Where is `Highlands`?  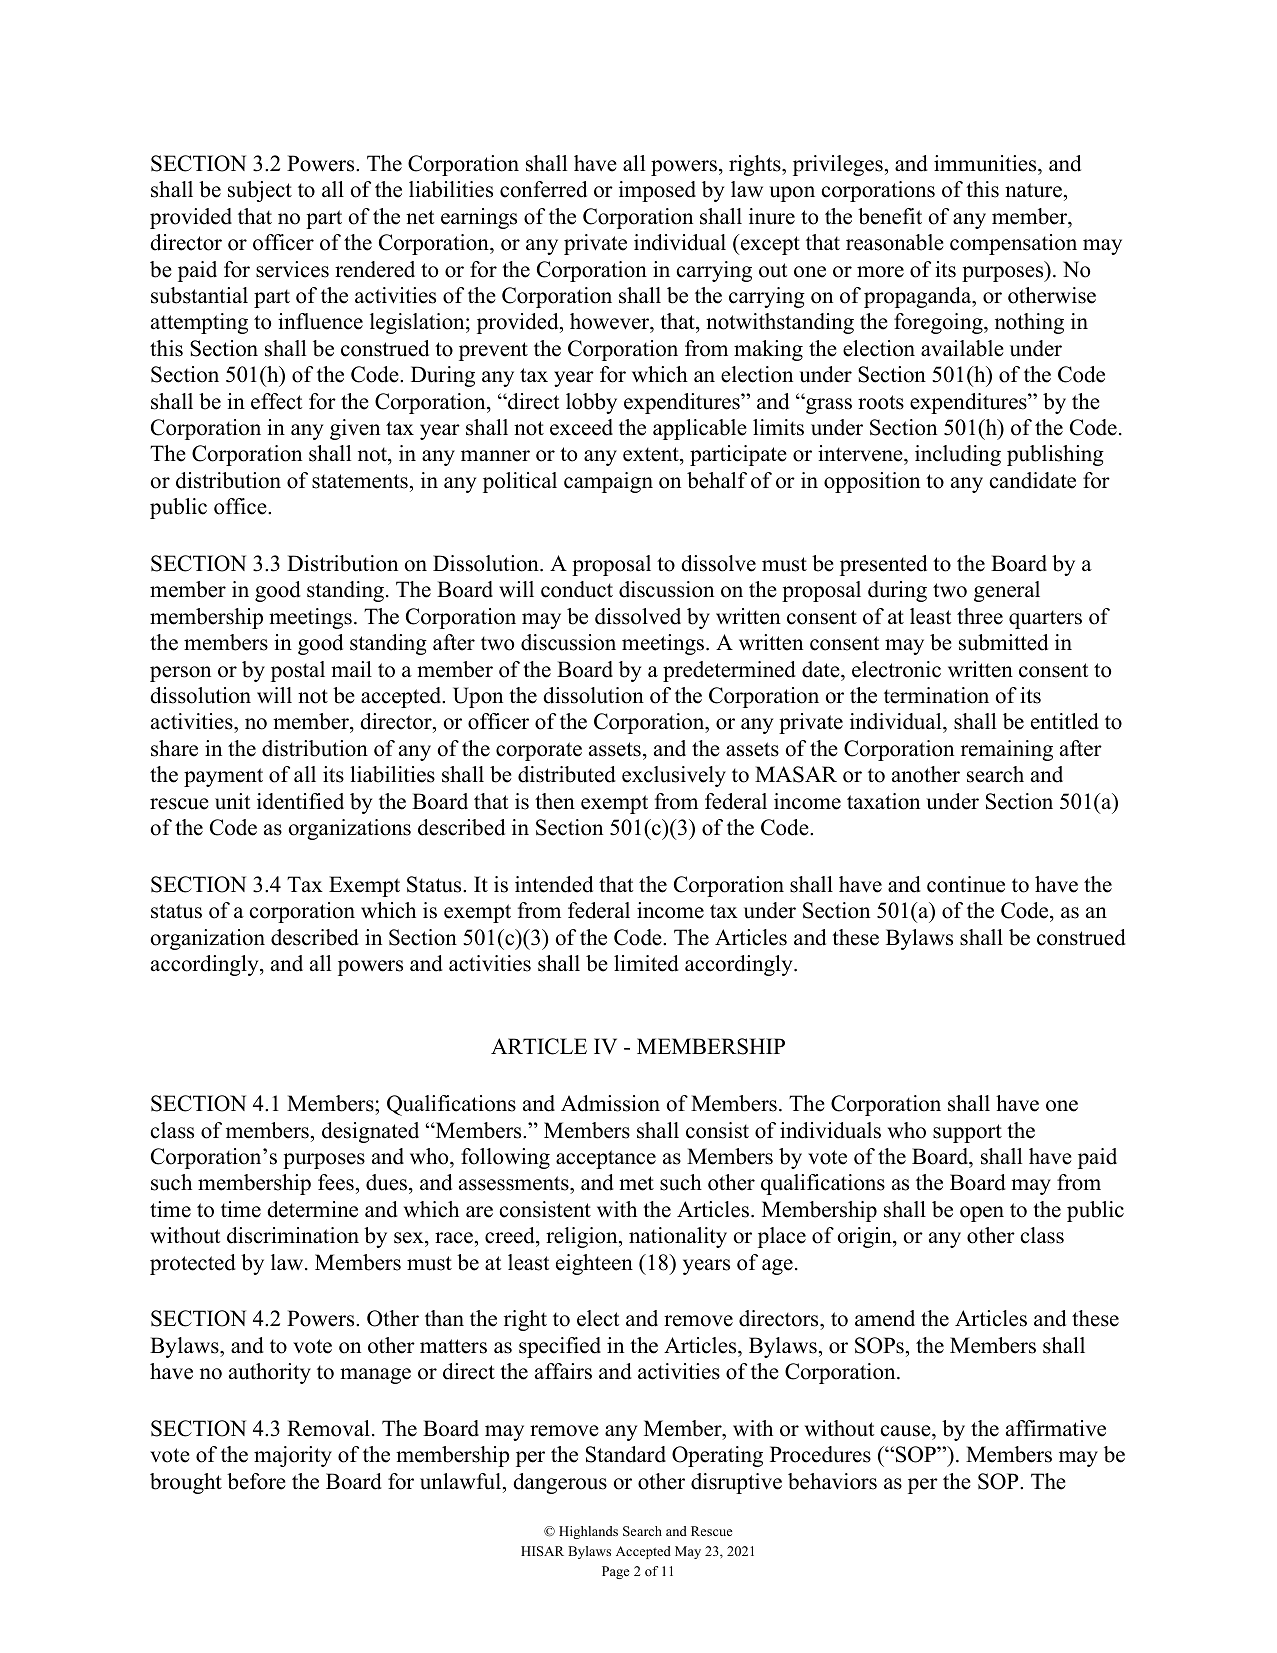
Highlands is located at coordinates (588, 1532).
